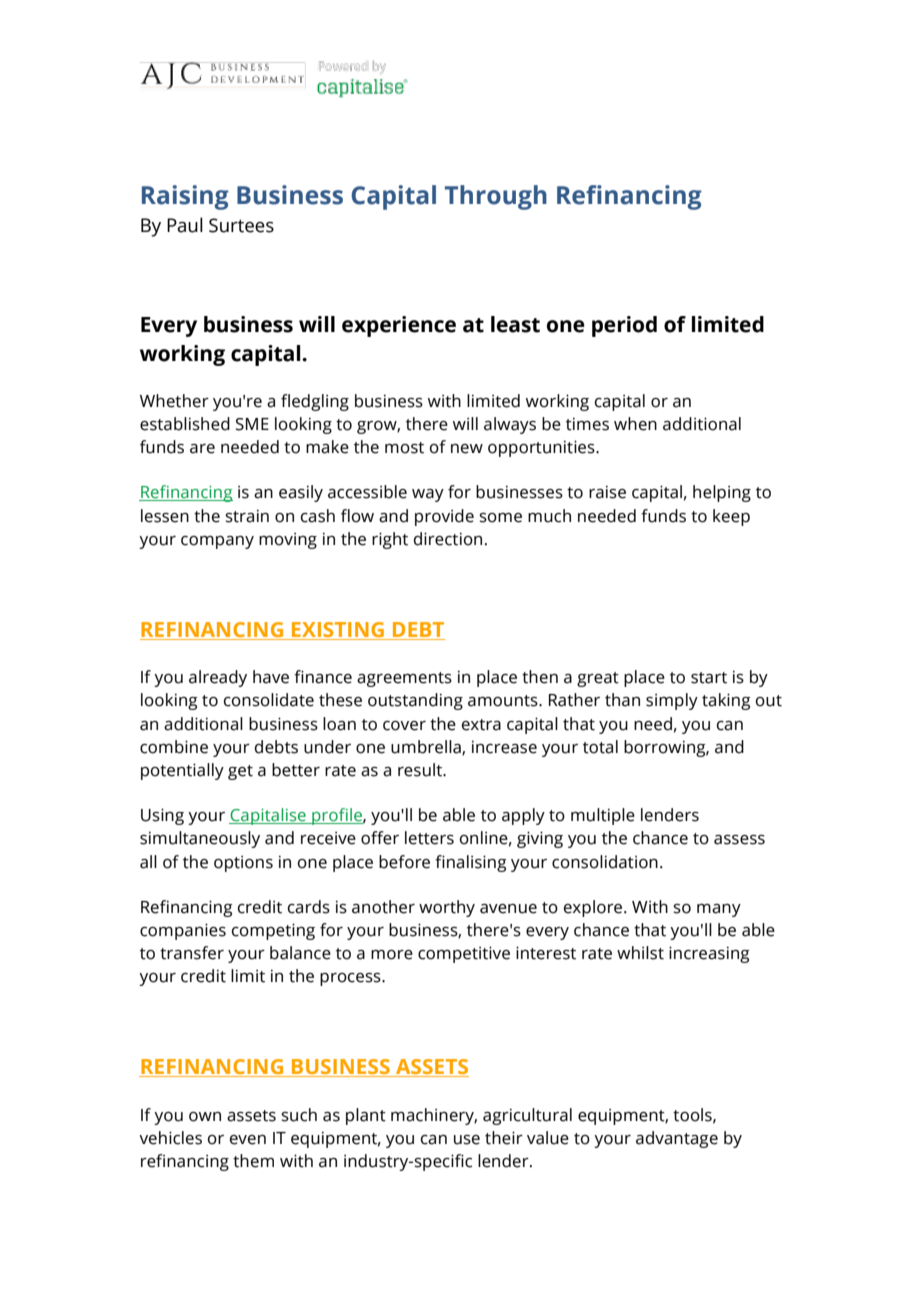 The image size is (924, 1308). Describe the element at coordinates (448, 539) in the screenshot. I see `direction` at that location.
